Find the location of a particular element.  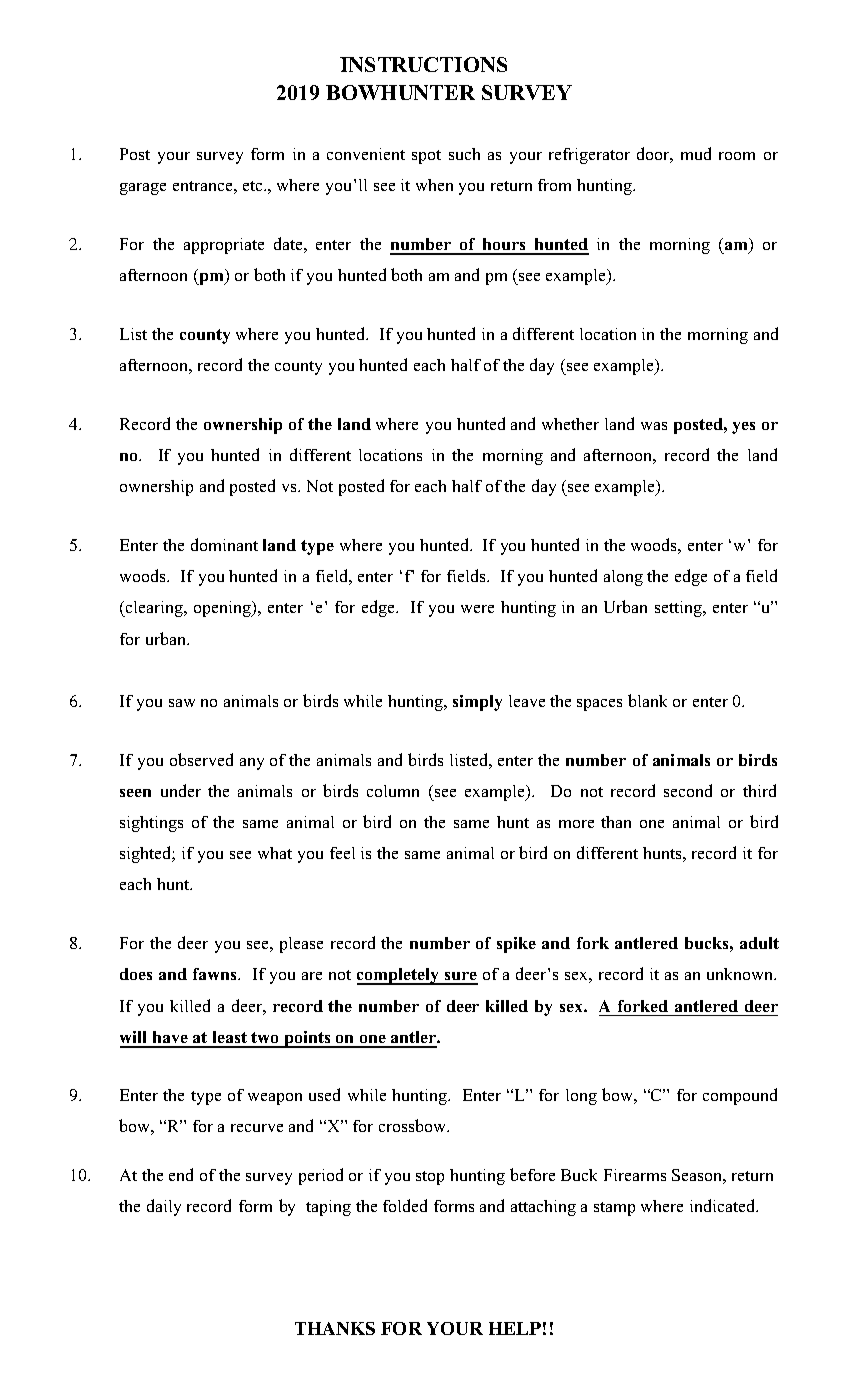

Firearms is located at coordinates (635, 1175).
